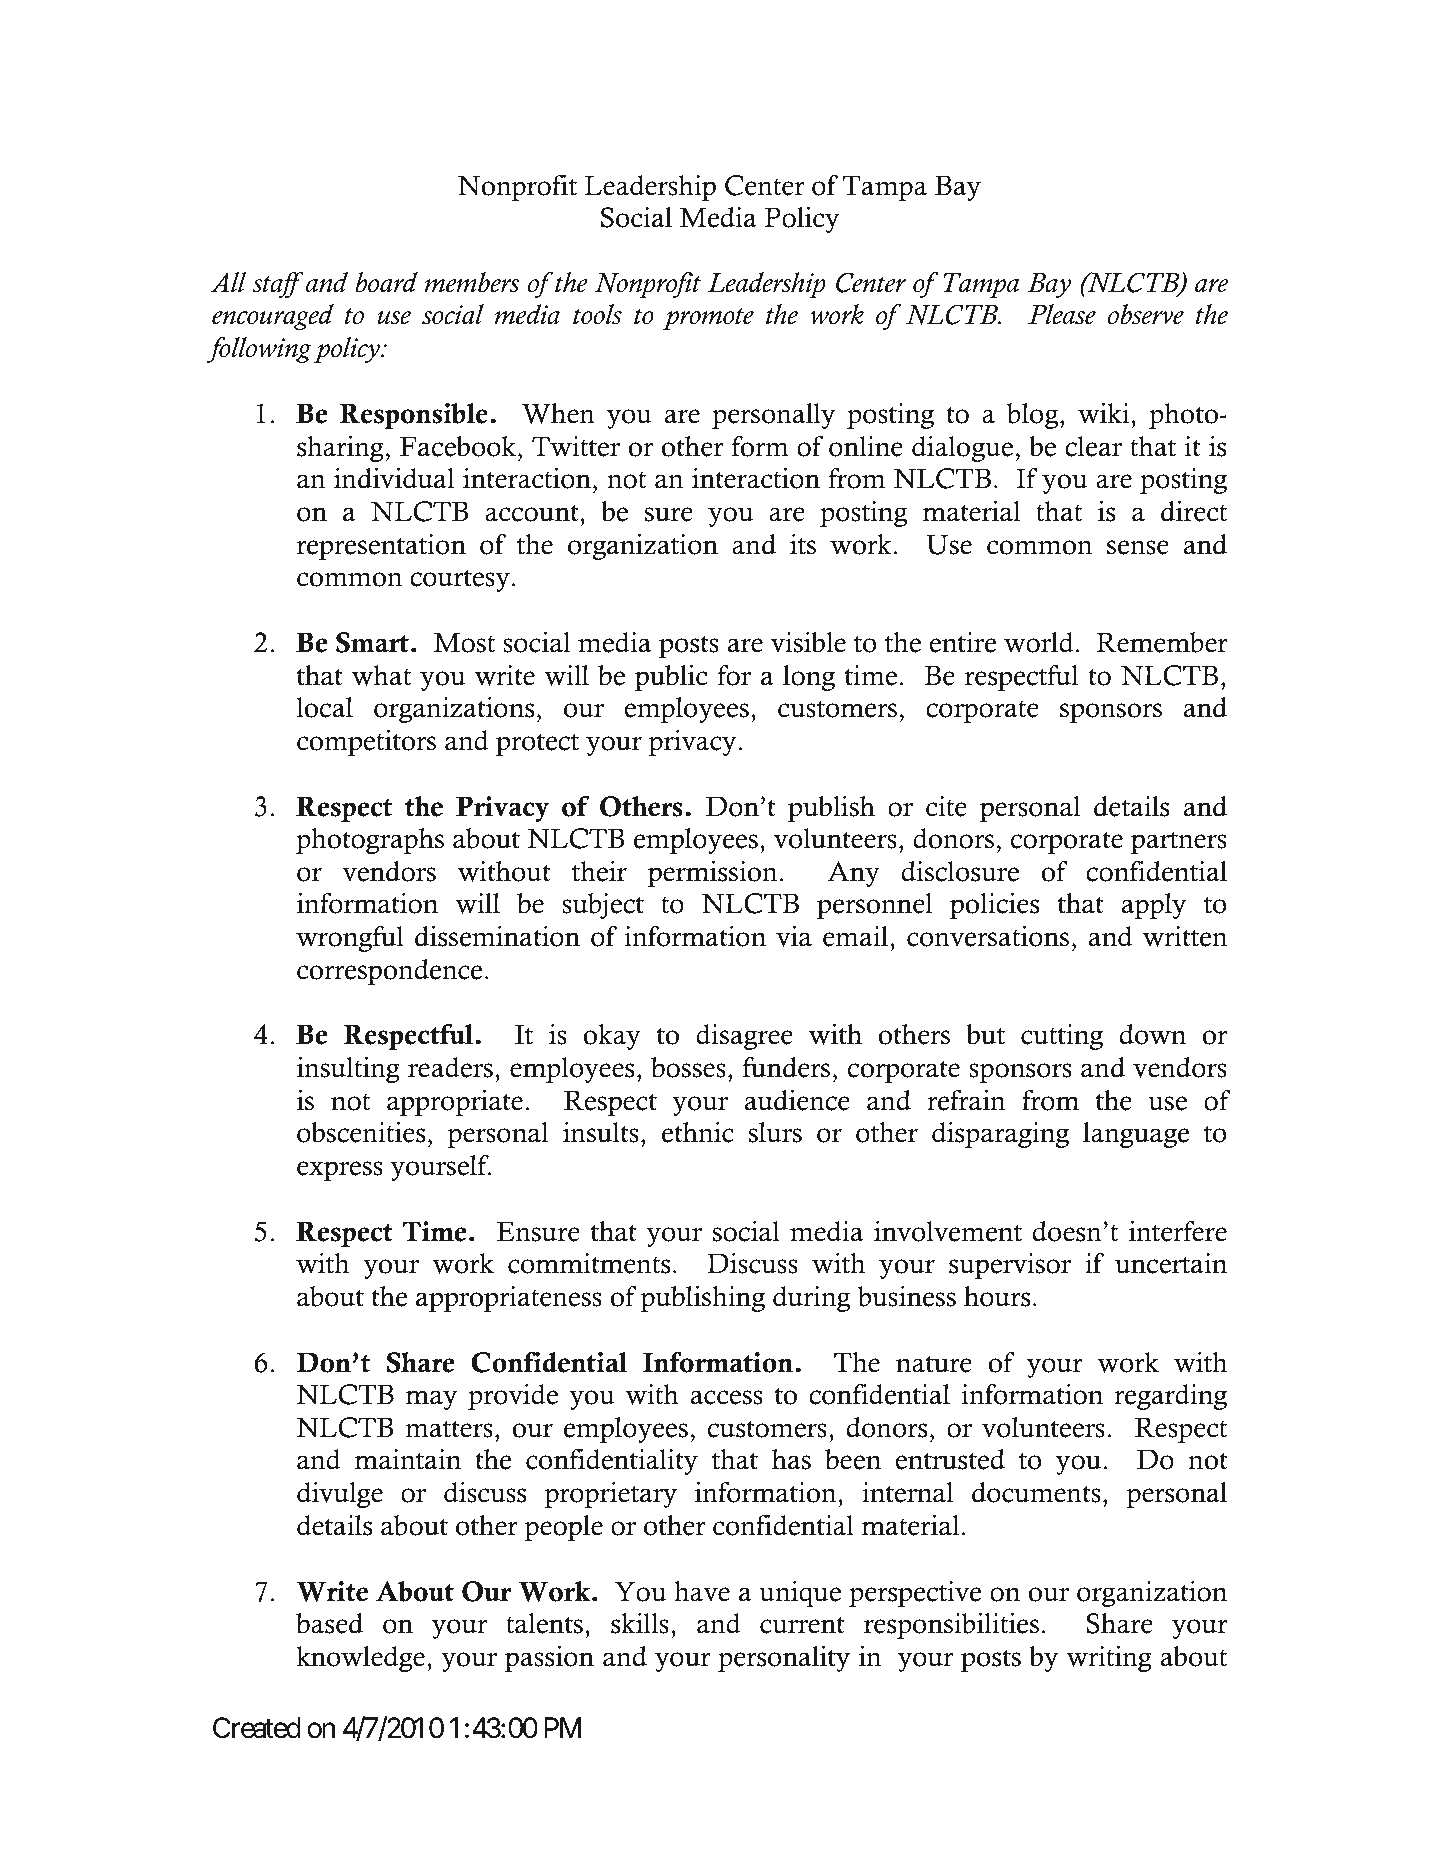 This document has width=1439, height=1862. I want to click on language, so click(1136, 1135).
